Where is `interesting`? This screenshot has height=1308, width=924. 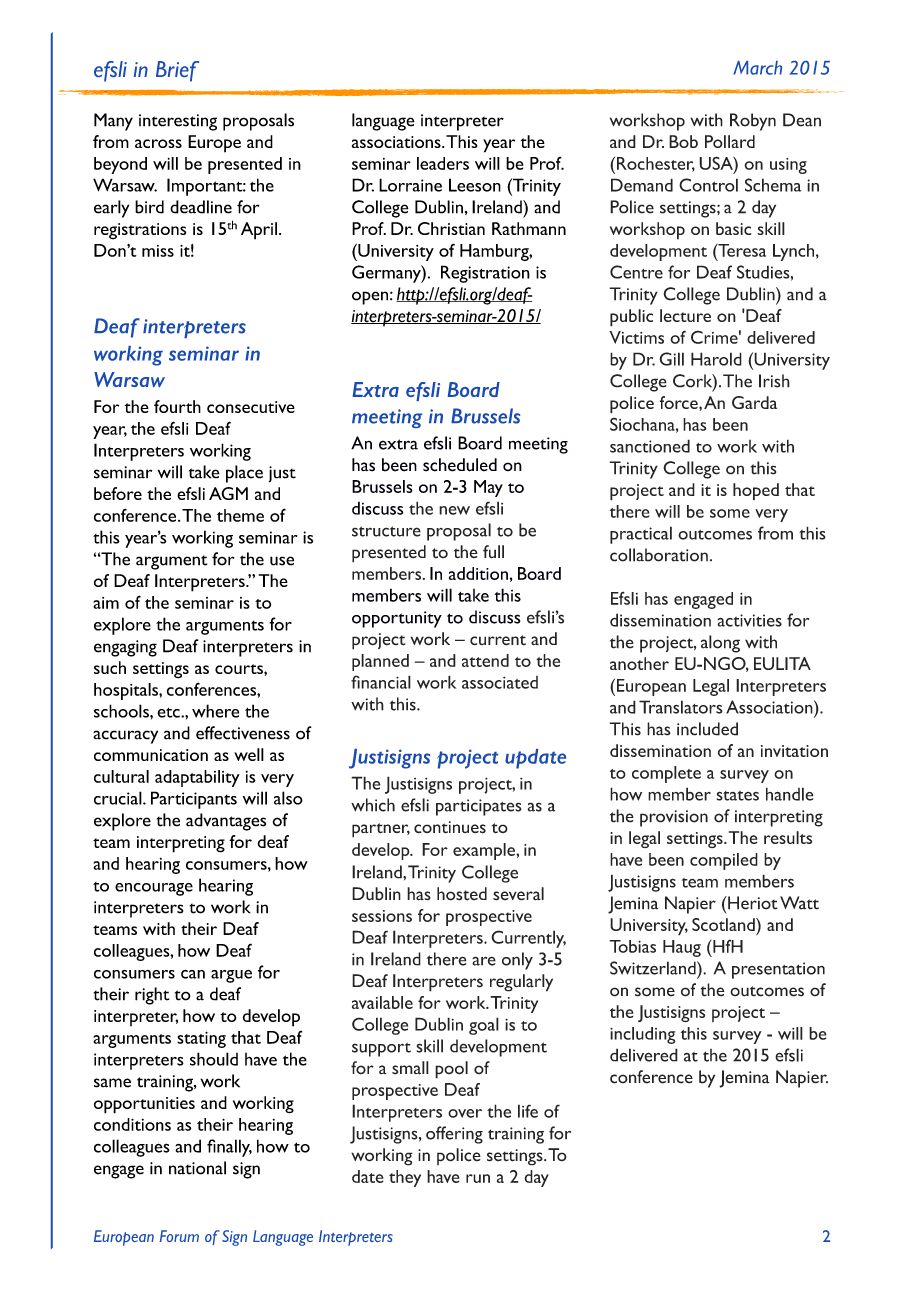
interesting is located at coordinates (178, 122).
